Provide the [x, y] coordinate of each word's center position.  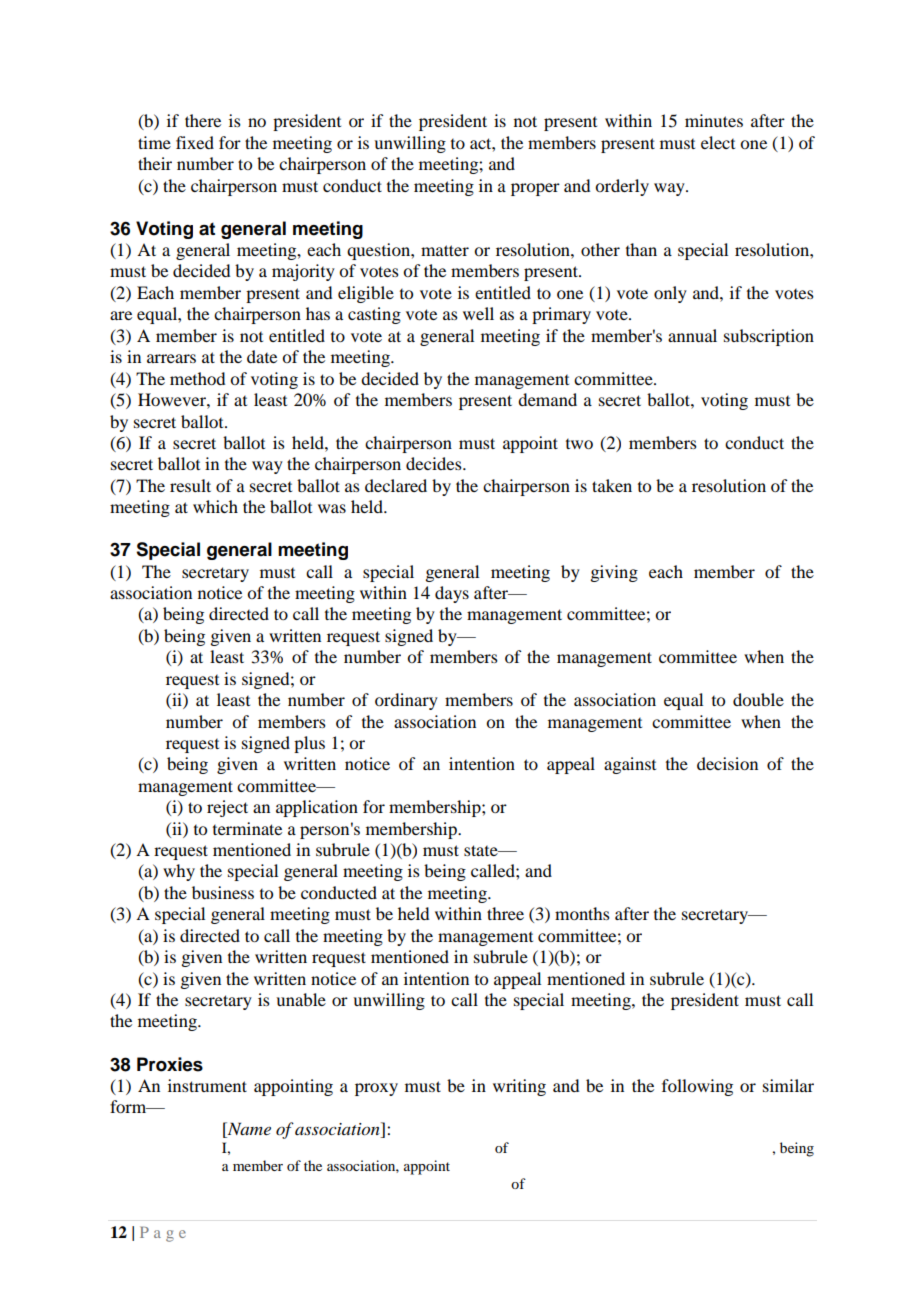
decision [727, 763]
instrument [207, 1085]
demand [547, 399]
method [197, 378]
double [758, 699]
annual [692, 335]
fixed [195, 142]
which [215, 506]
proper [535, 189]
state [482, 850]
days [452, 594]
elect [718, 142]
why [179, 872]
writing [519, 1087]
